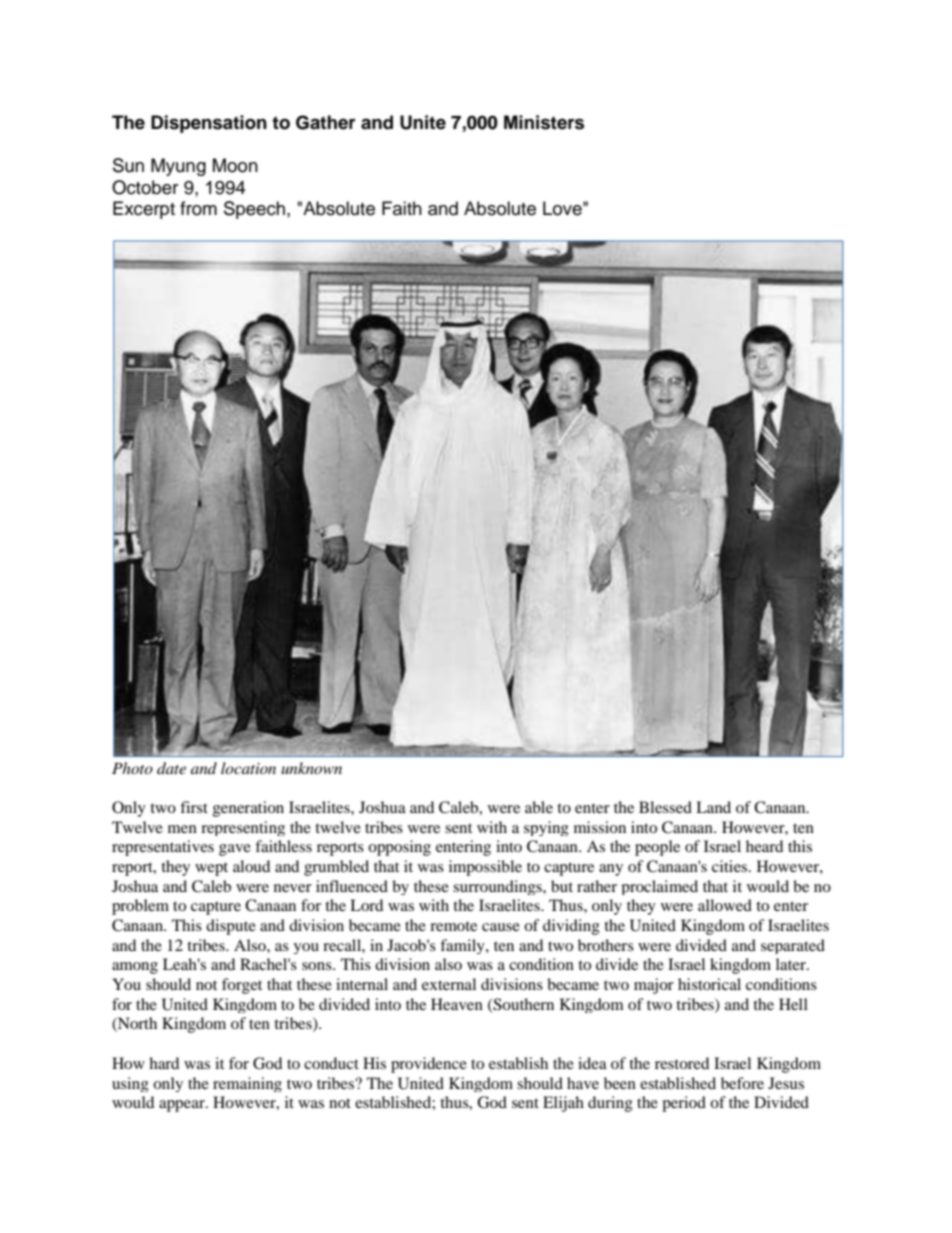 Image resolution: width=952 pixels, height=1233 pixels. I want to click on Gather, so click(326, 122).
